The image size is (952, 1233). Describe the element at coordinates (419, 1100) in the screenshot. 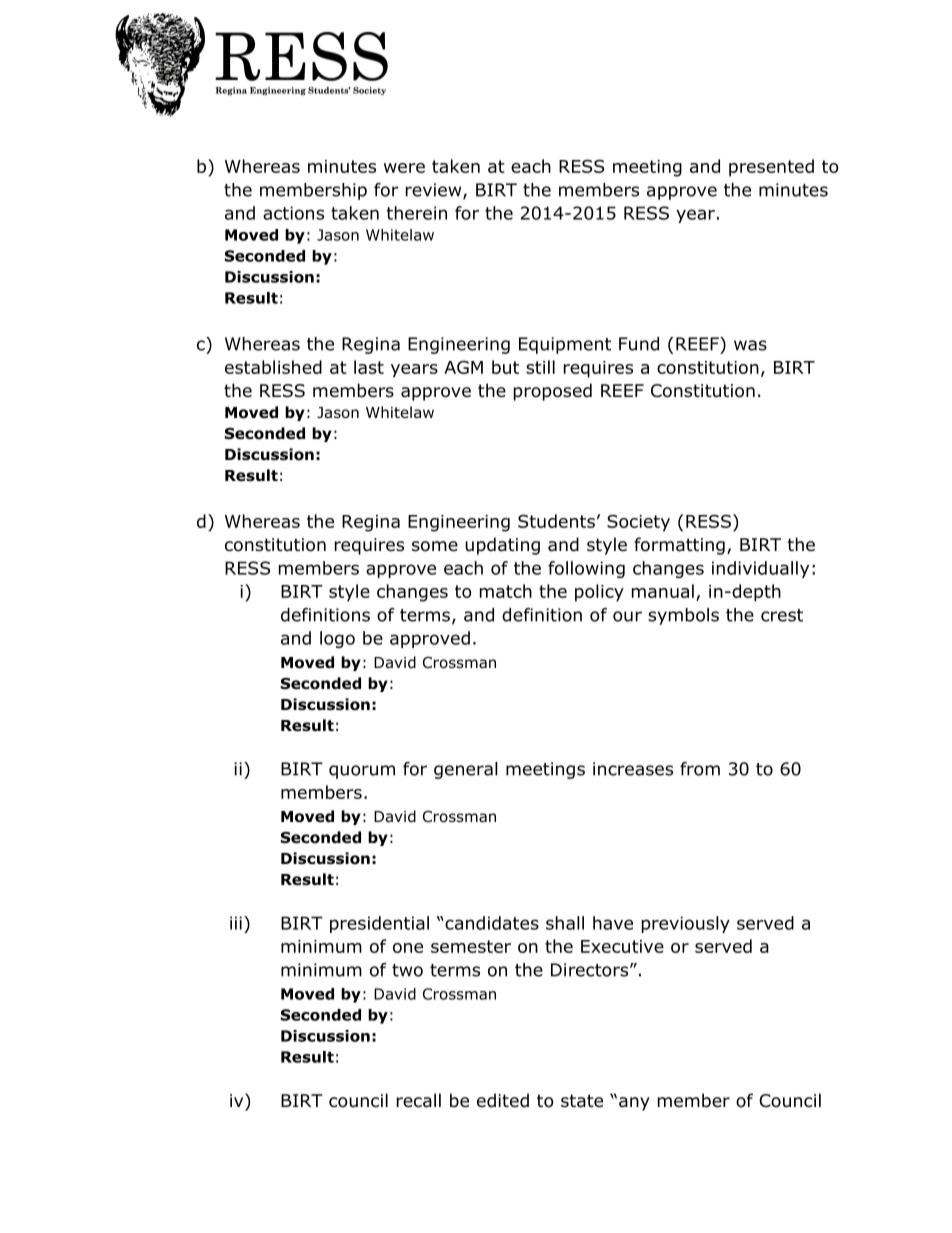

I see `recall` at that location.
